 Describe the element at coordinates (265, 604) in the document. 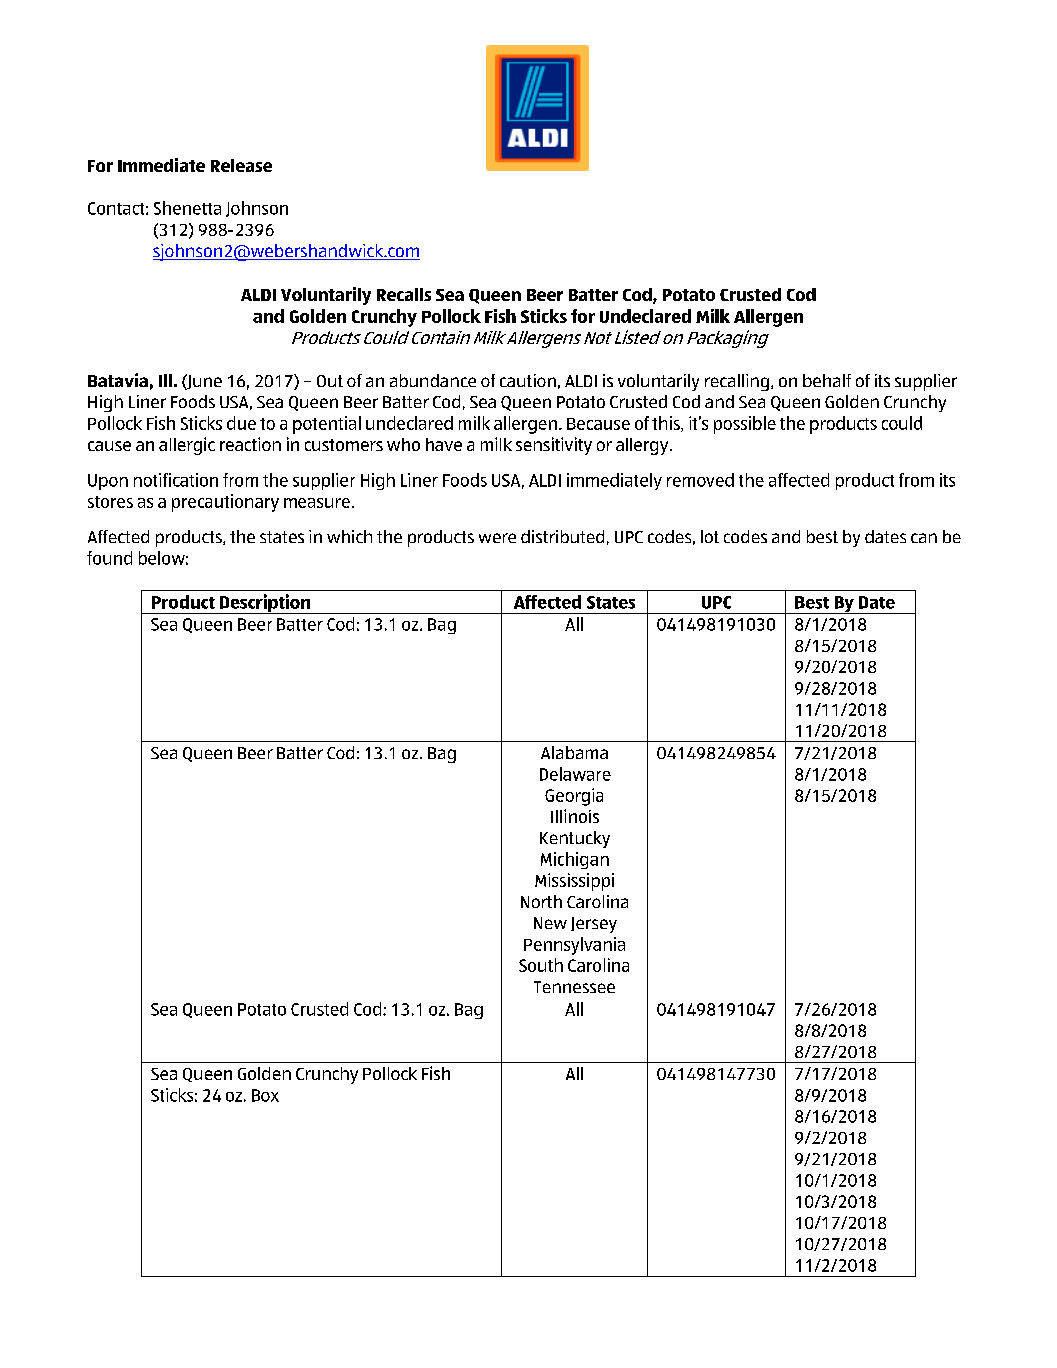

I see `Description` at that location.
